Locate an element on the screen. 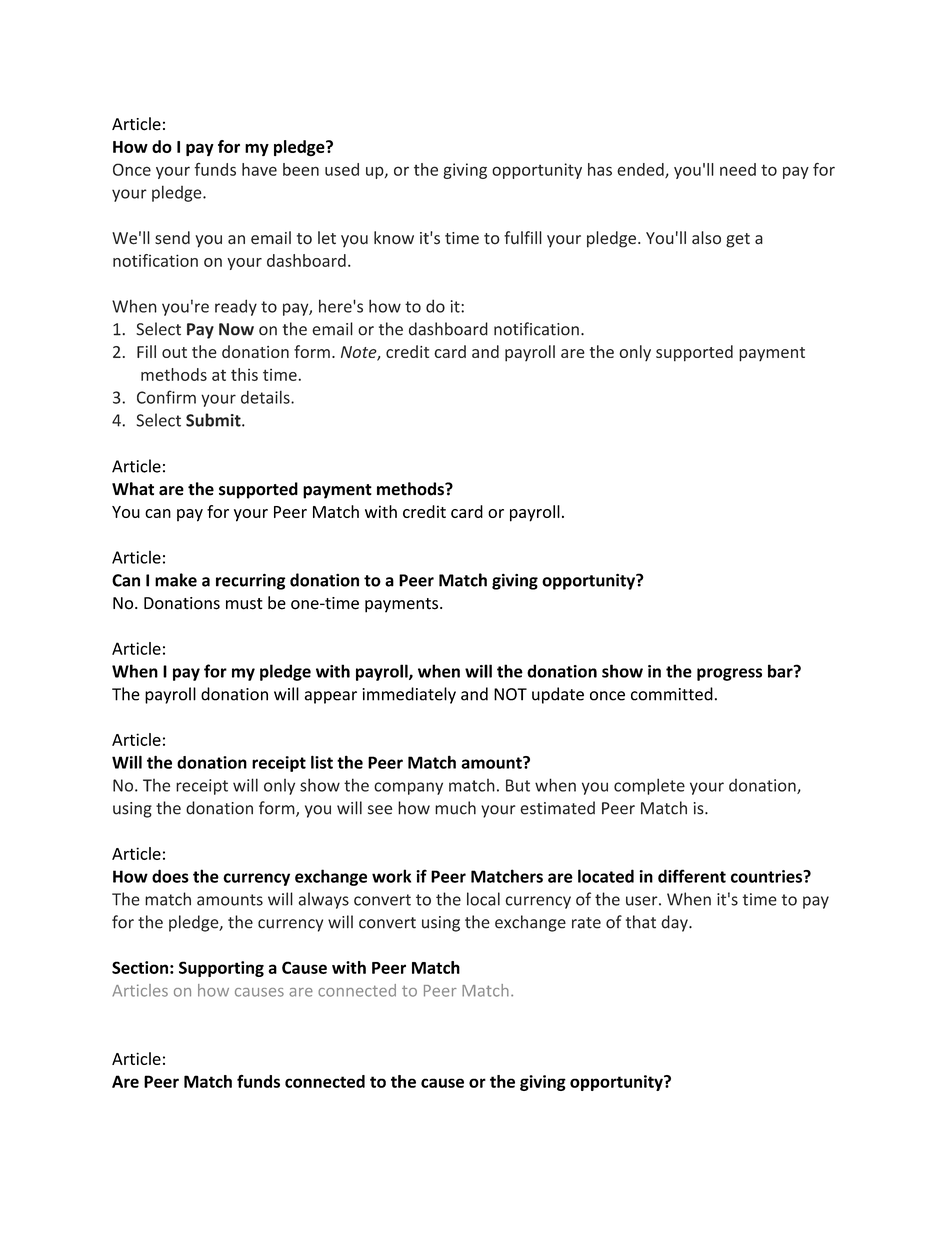 The width and height of the screenshot is (952, 1233). Supporting is located at coordinates (221, 969).
